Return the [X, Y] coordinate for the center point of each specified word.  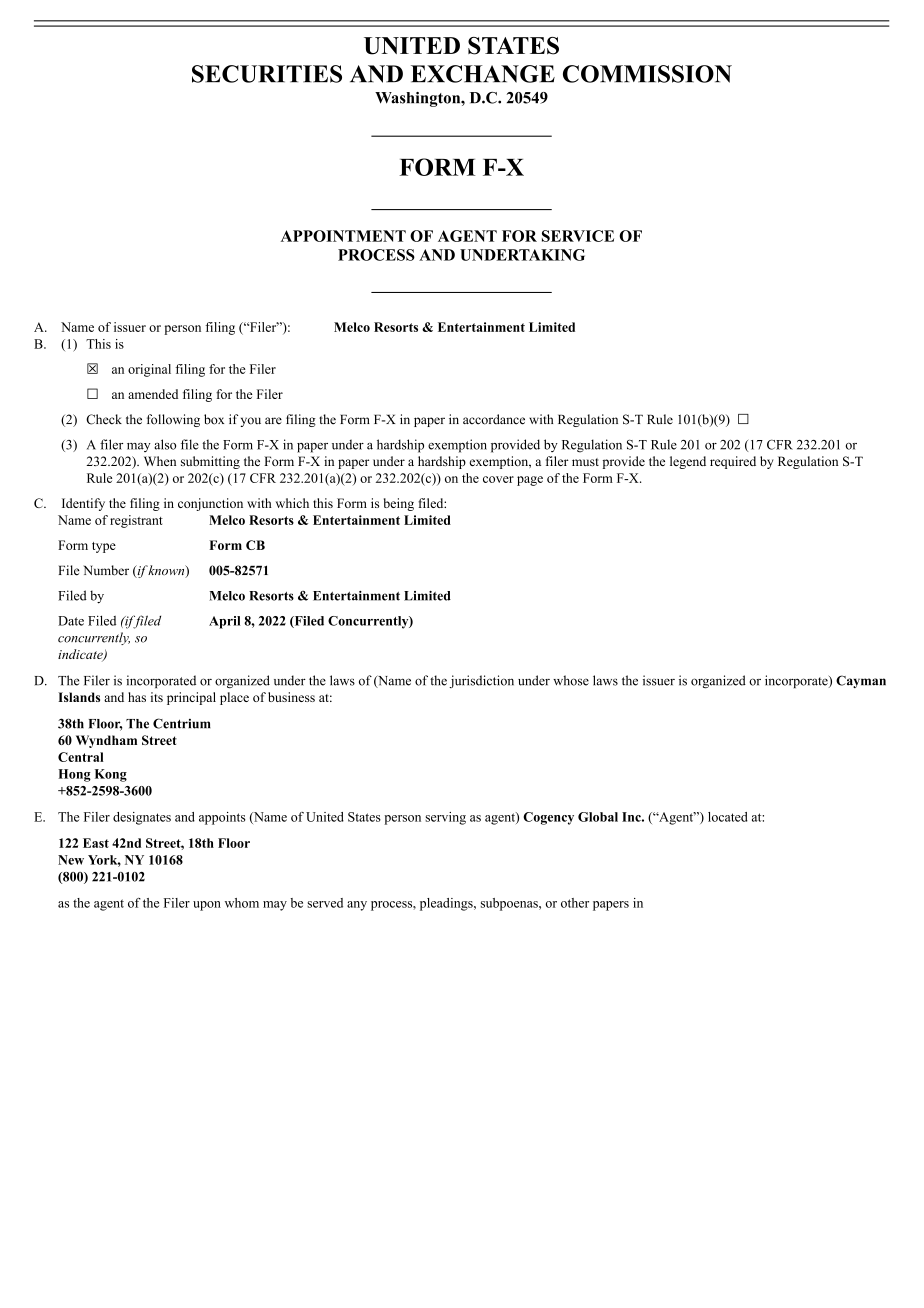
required [733, 462]
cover [498, 479]
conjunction [210, 504]
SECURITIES [267, 74]
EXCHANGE [483, 74]
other [575, 903]
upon [207, 906]
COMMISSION [647, 74]
